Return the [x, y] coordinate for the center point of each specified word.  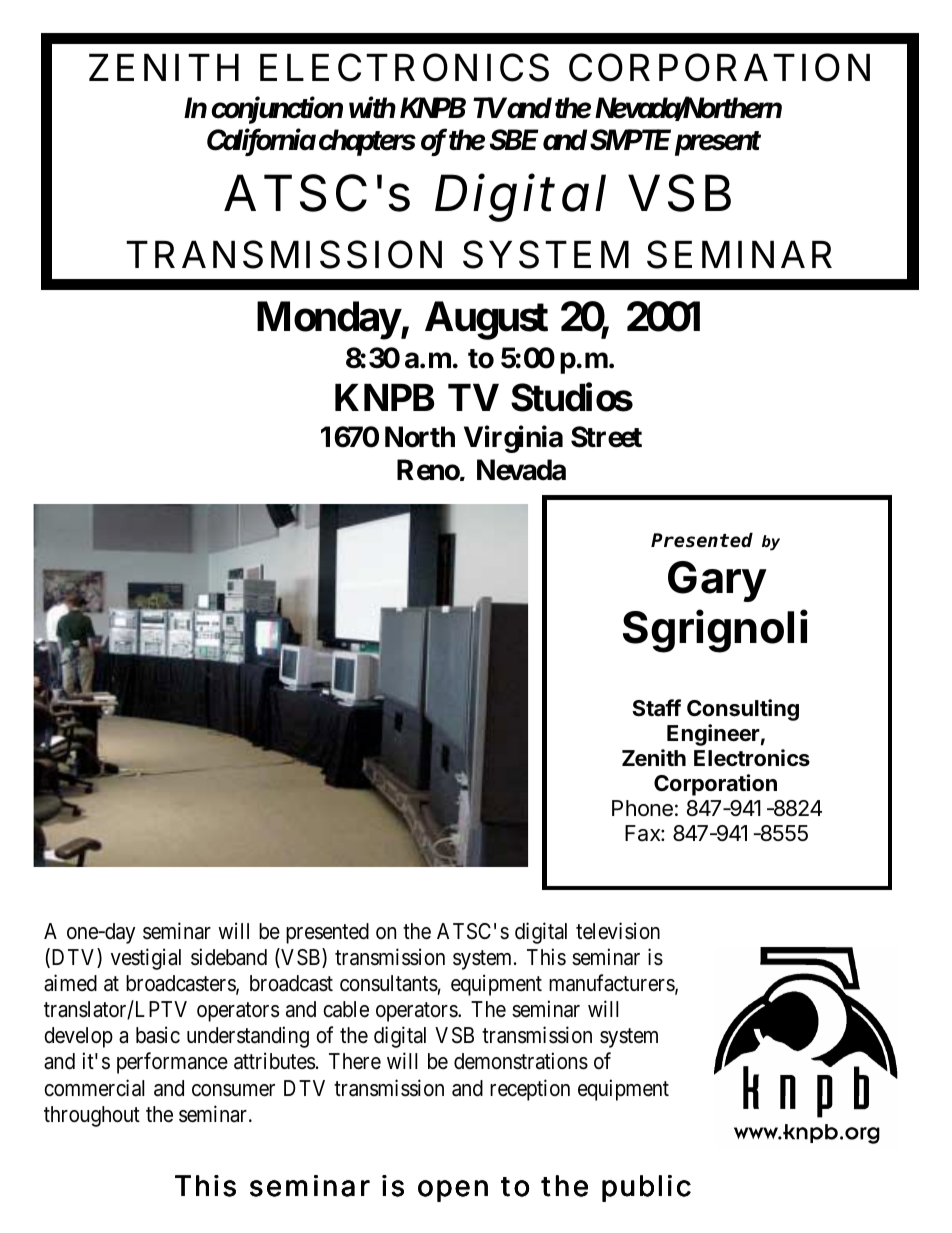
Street [606, 437]
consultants [390, 984]
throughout [92, 1116]
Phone [642, 808]
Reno [431, 470]
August [486, 320]
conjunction [277, 110]
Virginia [513, 439]
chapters [367, 142]
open [453, 1191]
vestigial [146, 959]
